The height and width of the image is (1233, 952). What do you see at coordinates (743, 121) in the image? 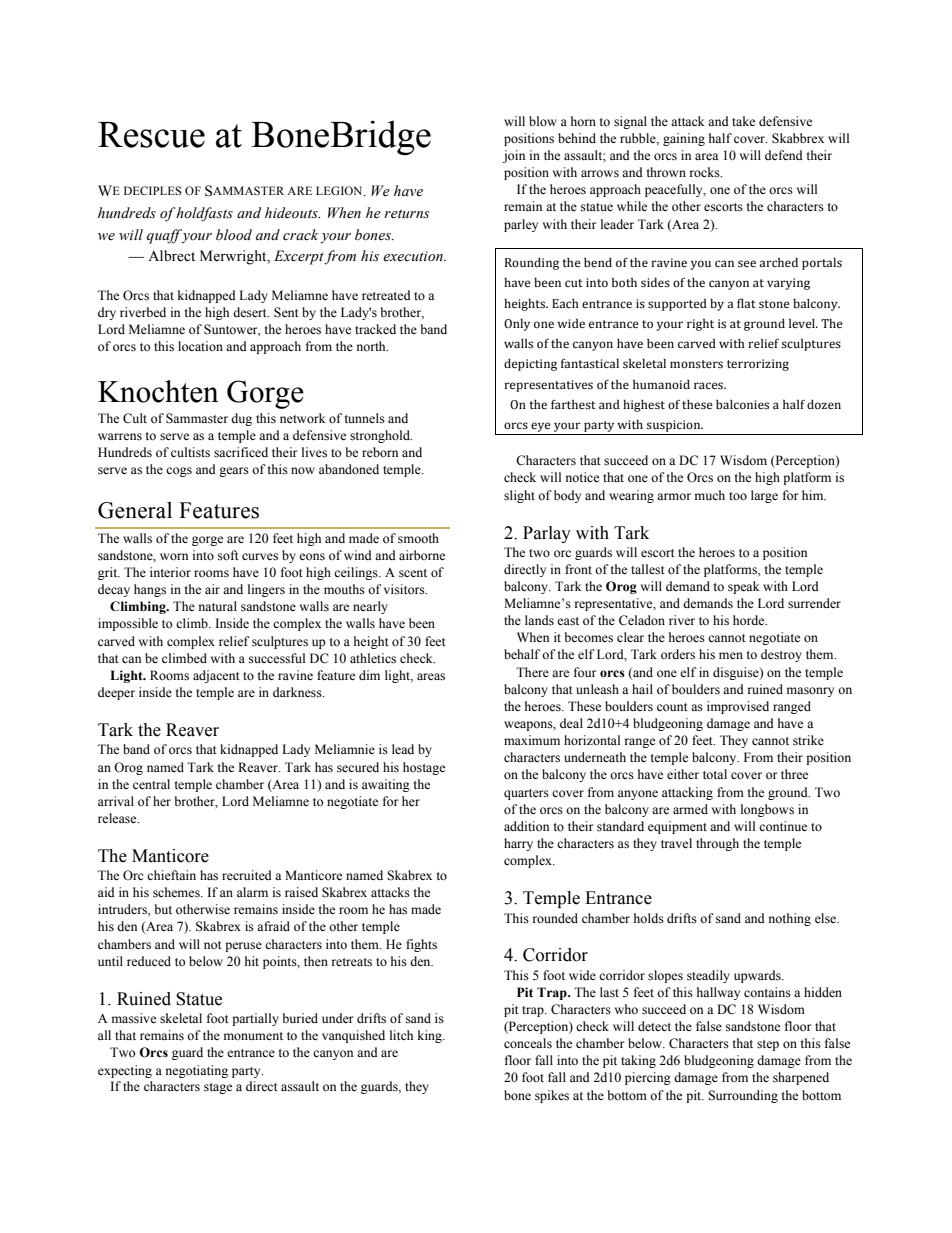
I see `take` at bounding box center [743, 121].
